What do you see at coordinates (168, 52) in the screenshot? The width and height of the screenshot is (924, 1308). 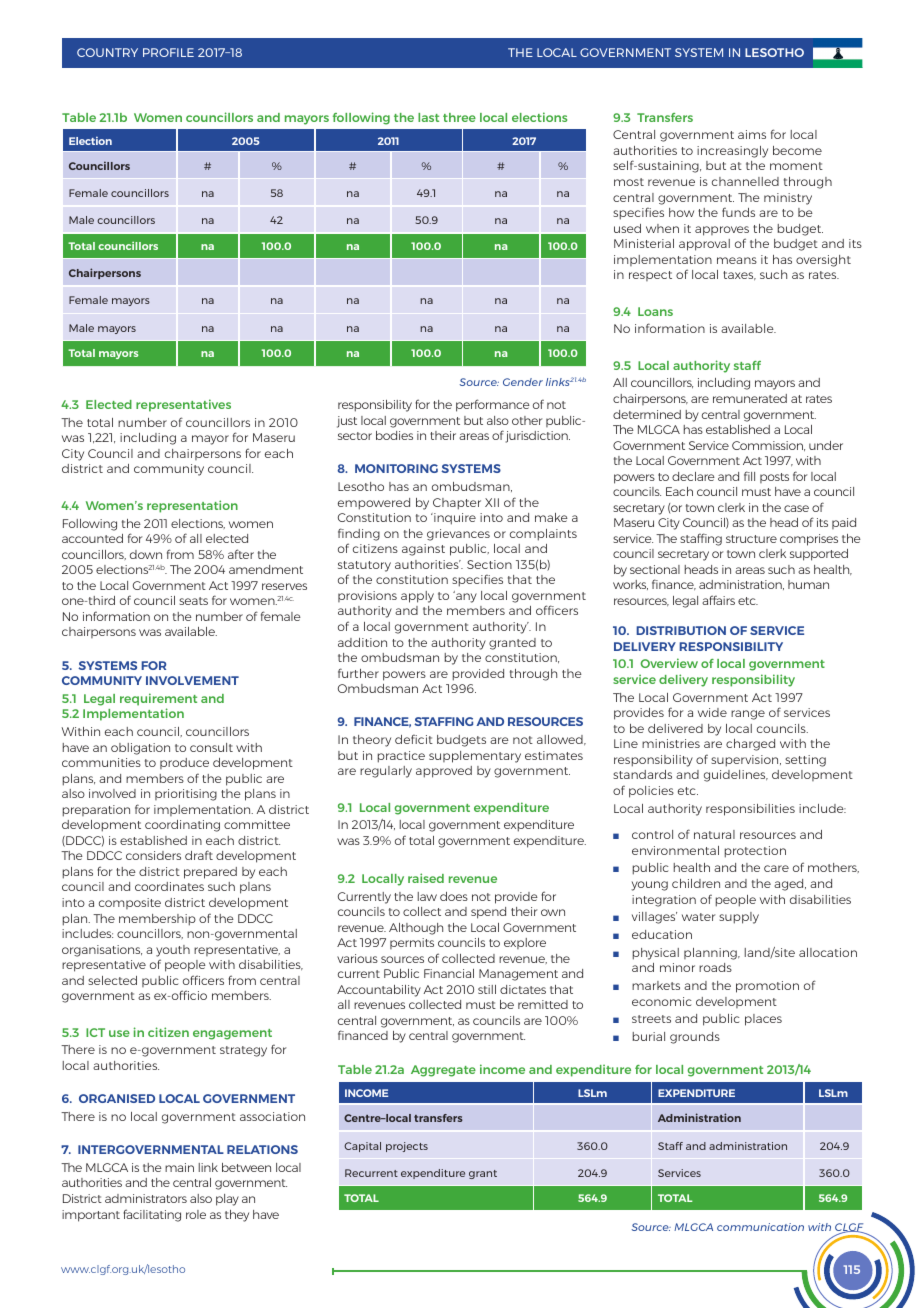 I see `PROFILE` at bounding box center [168, 52].
